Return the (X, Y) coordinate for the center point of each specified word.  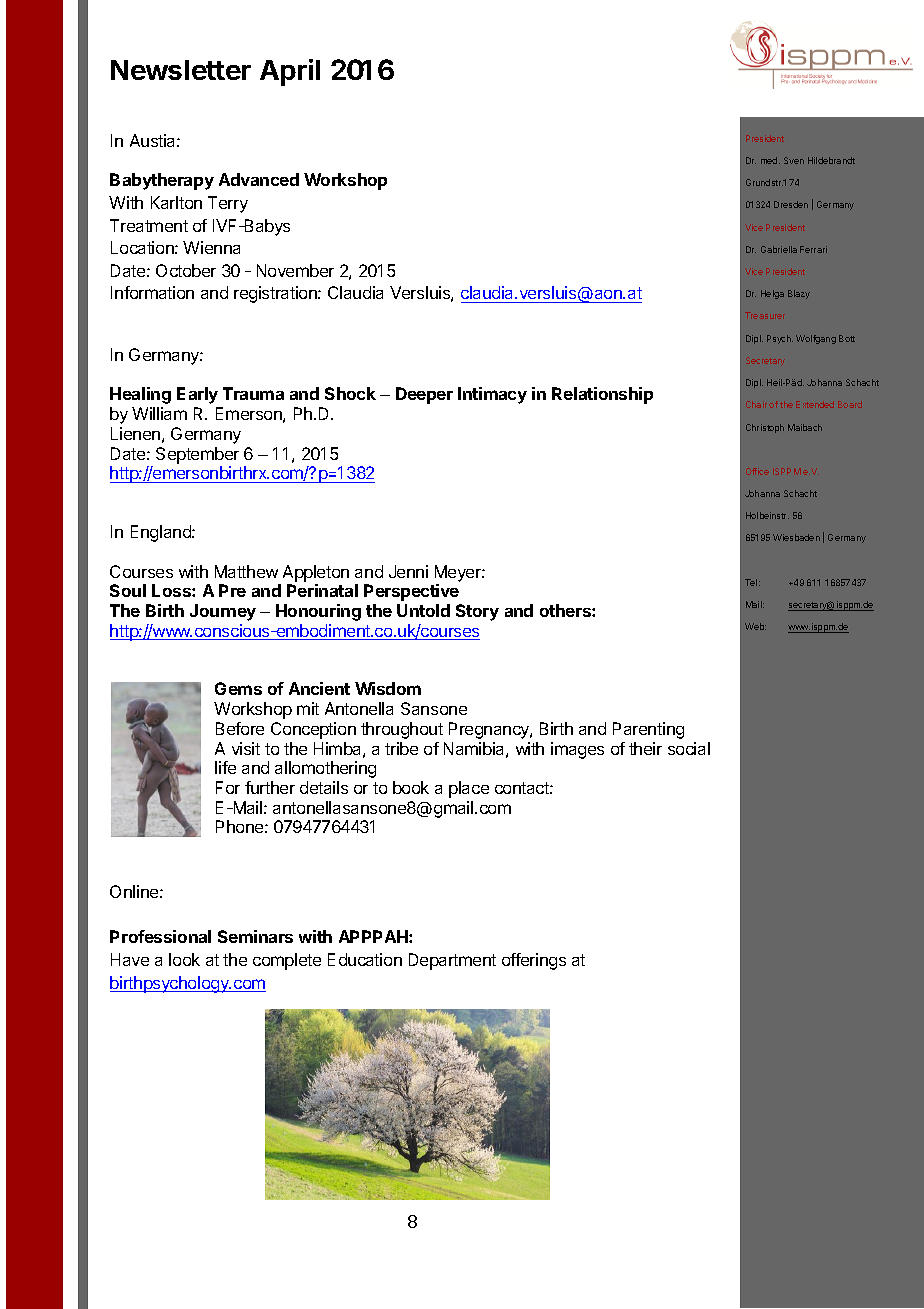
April (290, 72)
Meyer (459, 573)
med (770, 160)
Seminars (255, 936)
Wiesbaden (796, 537)
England (162, 533)
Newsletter (181, 70)
